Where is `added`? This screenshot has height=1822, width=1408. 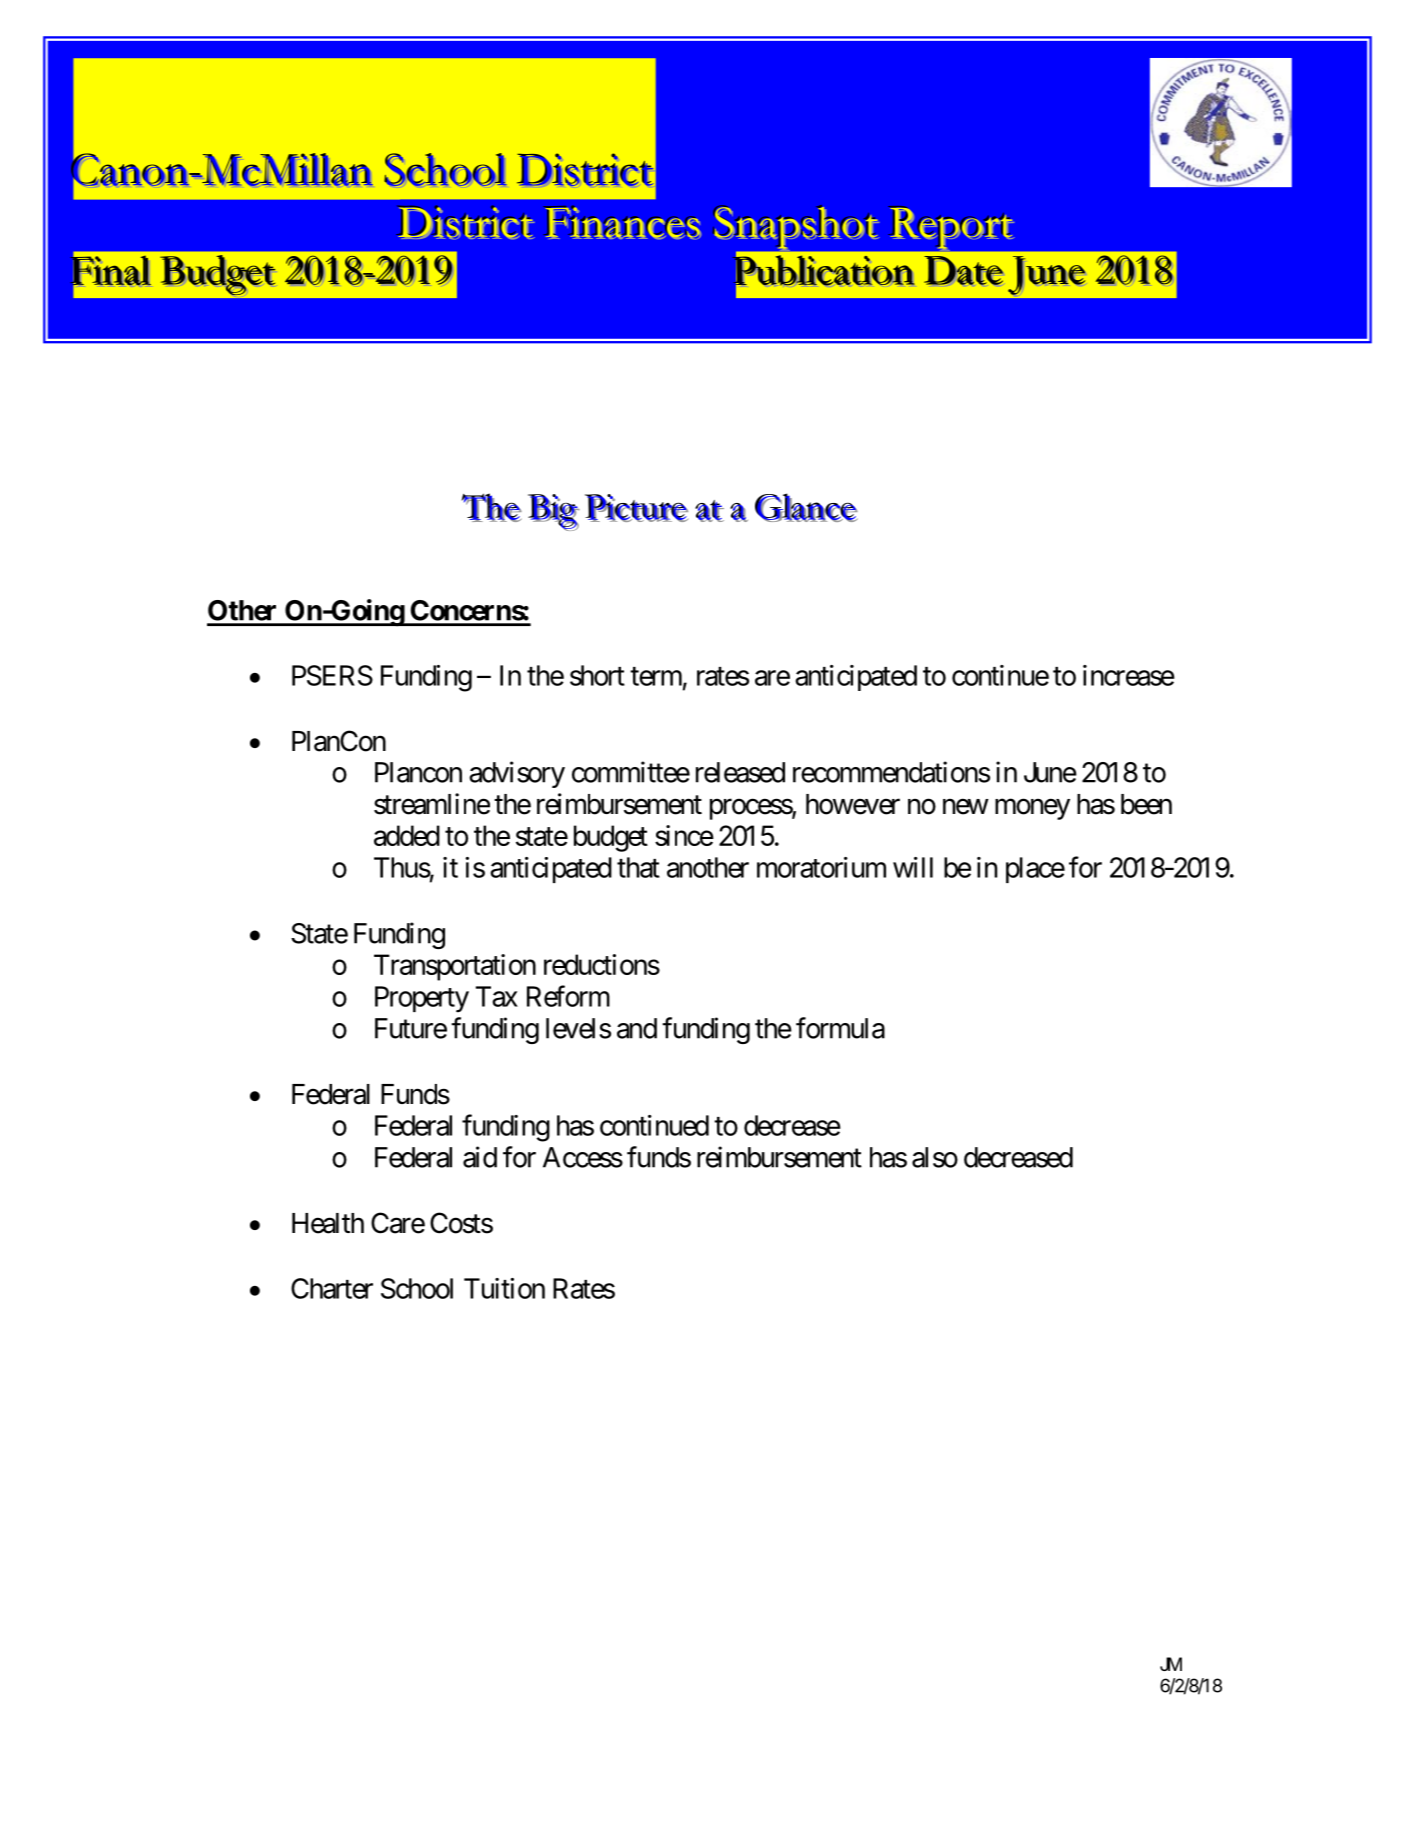 added is located at coordinates (407, 835).
